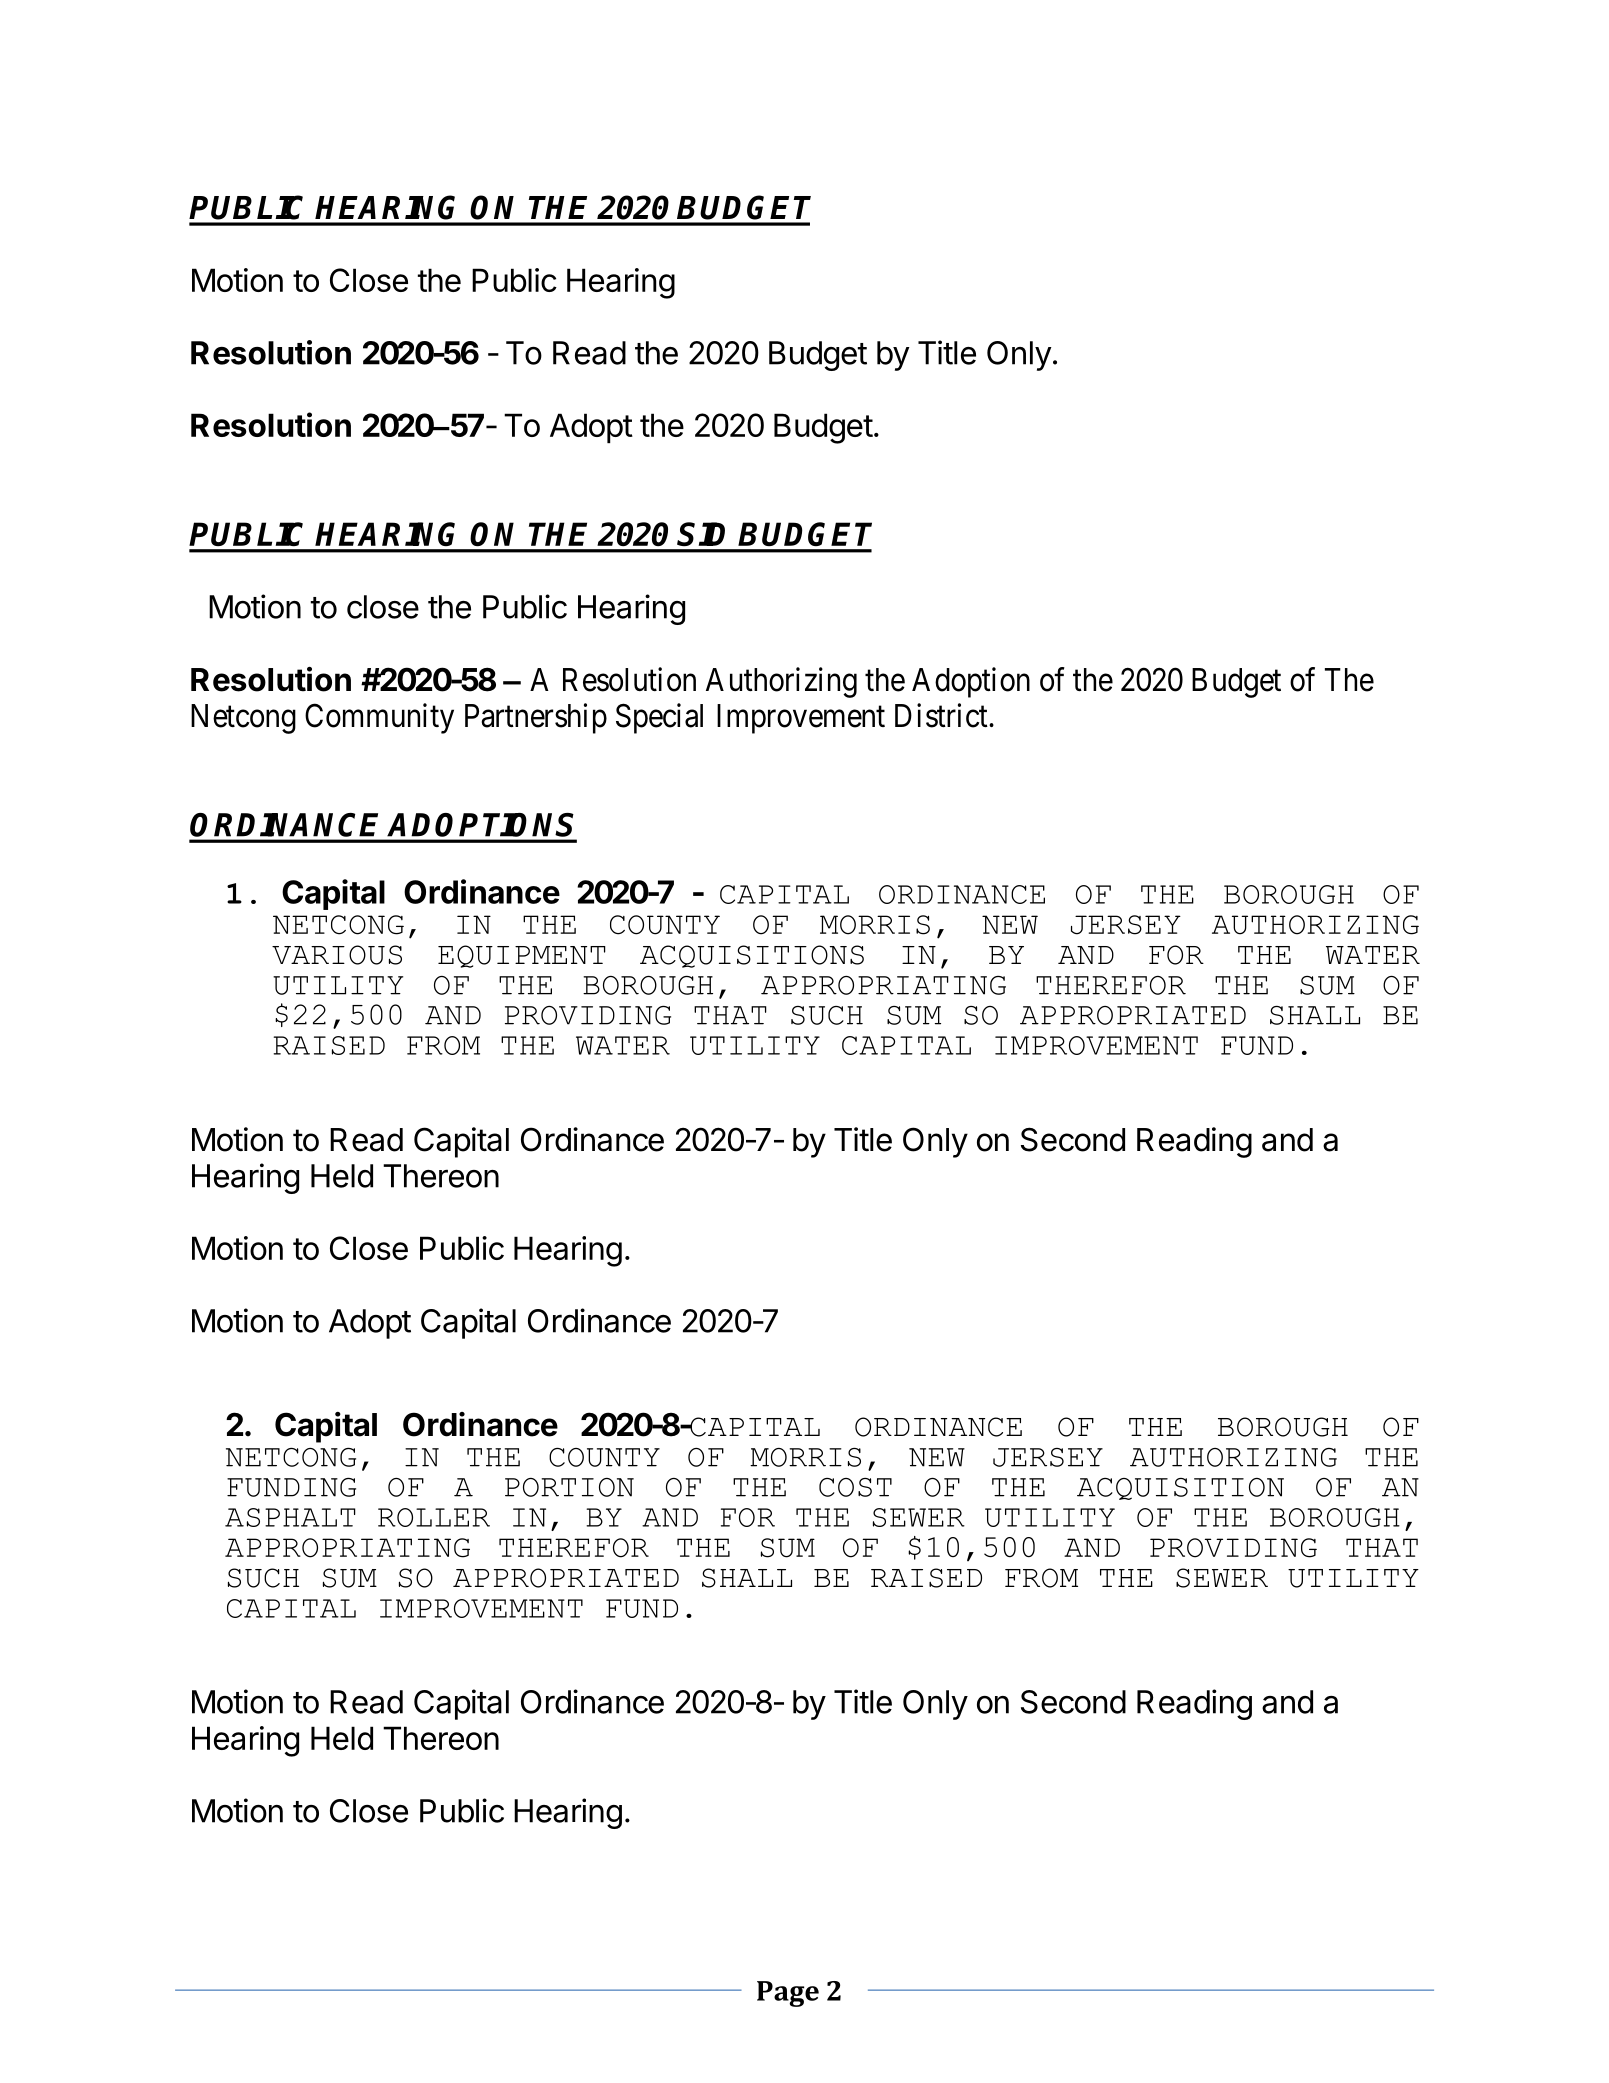  What do you see at coordinates (788, 1994) in the screenshot?
I see `Page` at bounding box center [788, 1994].
